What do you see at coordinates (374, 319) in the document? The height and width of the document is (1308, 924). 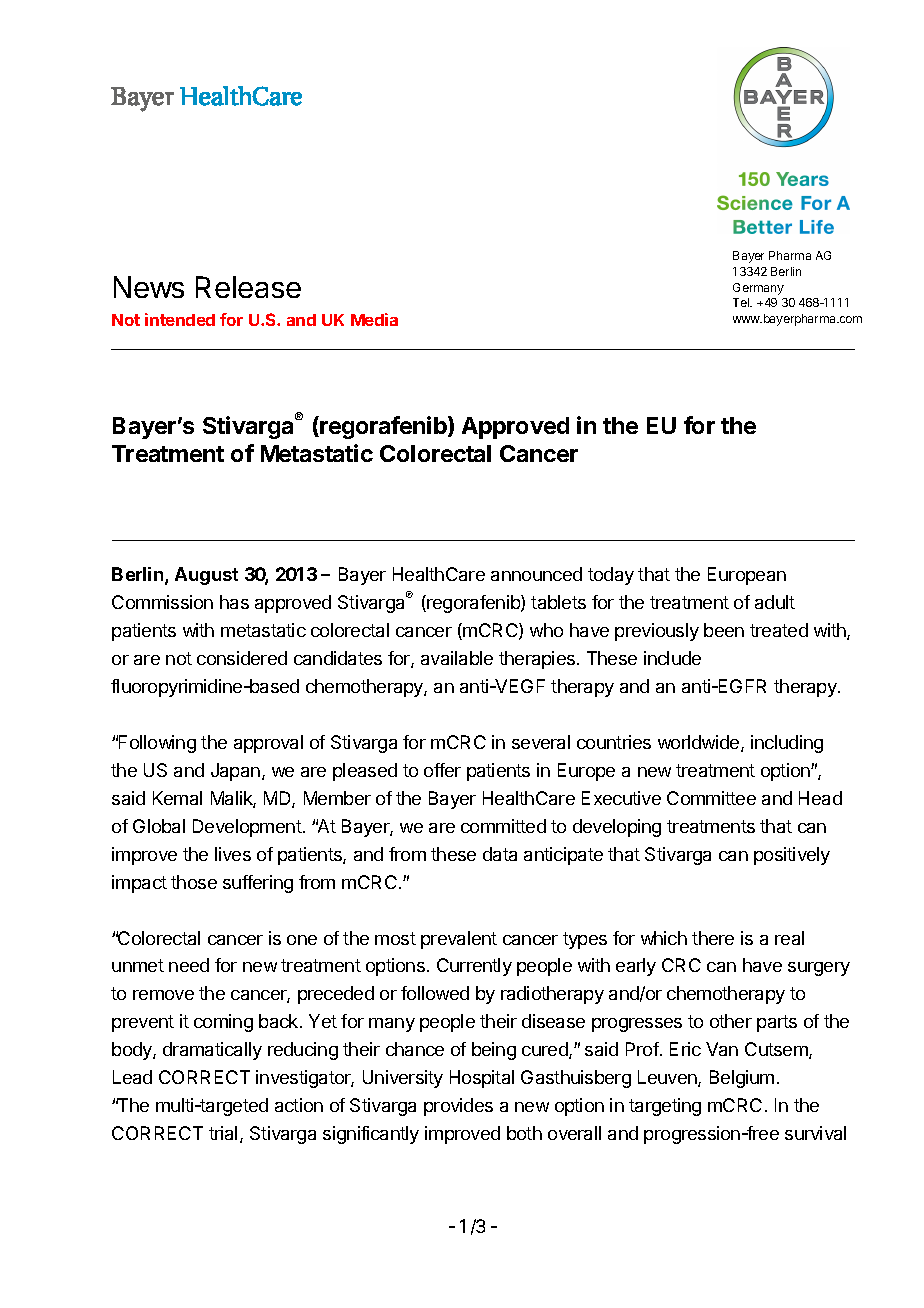 I see `Media` at bounding box center [374, 319].
